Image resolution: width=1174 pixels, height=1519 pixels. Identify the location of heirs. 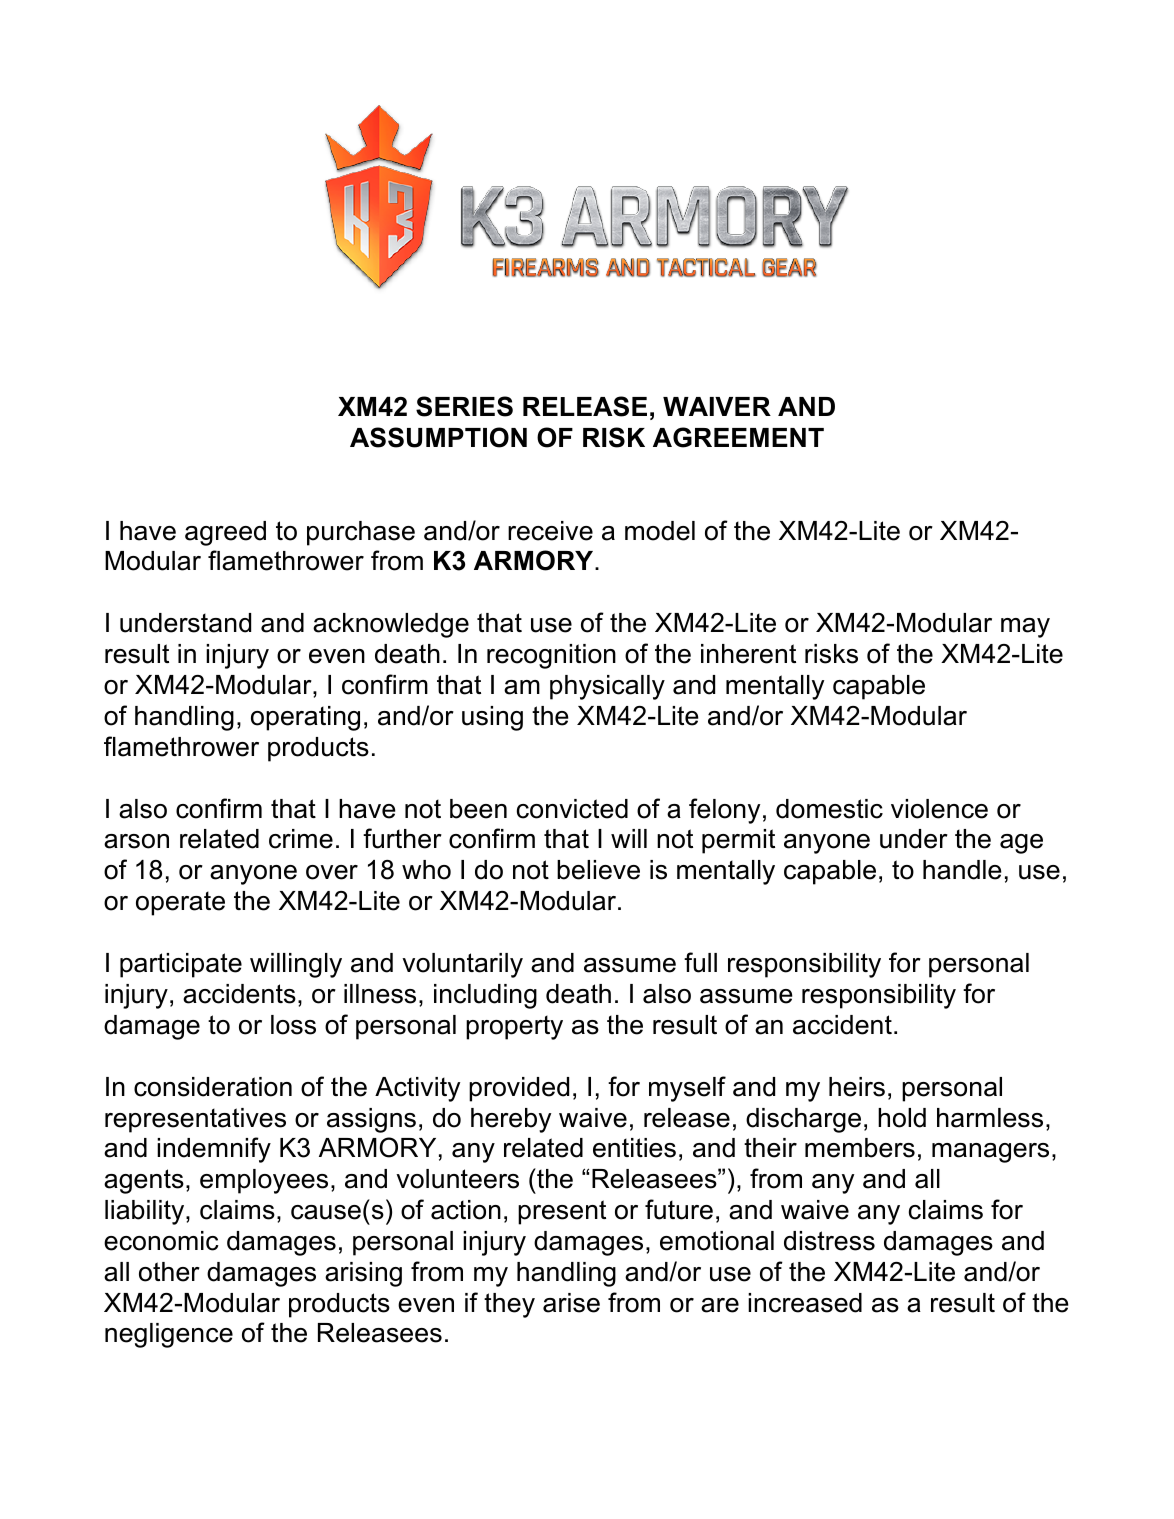
(857, 1087).
